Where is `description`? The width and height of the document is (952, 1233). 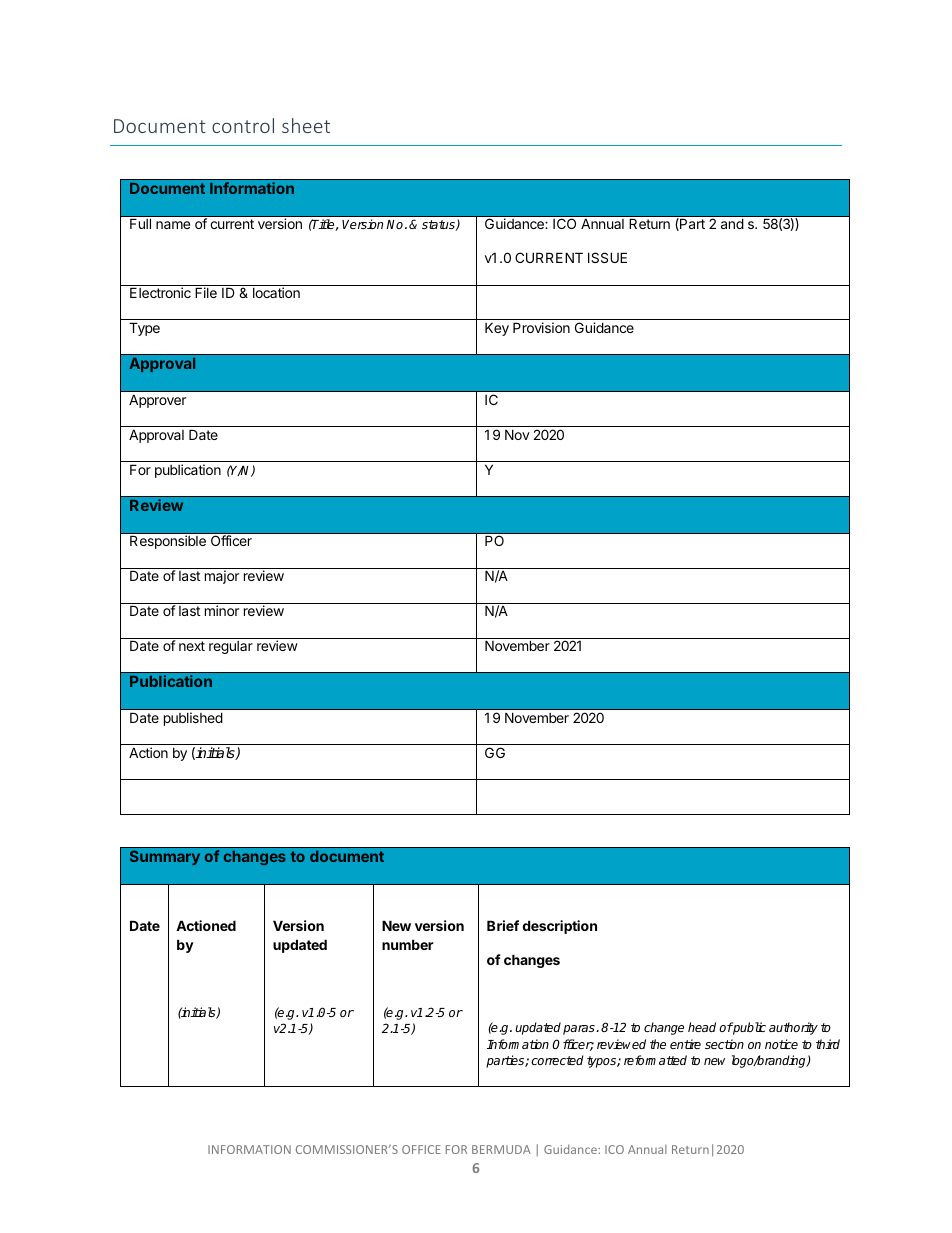 description is located at coordinates (560, 927).
